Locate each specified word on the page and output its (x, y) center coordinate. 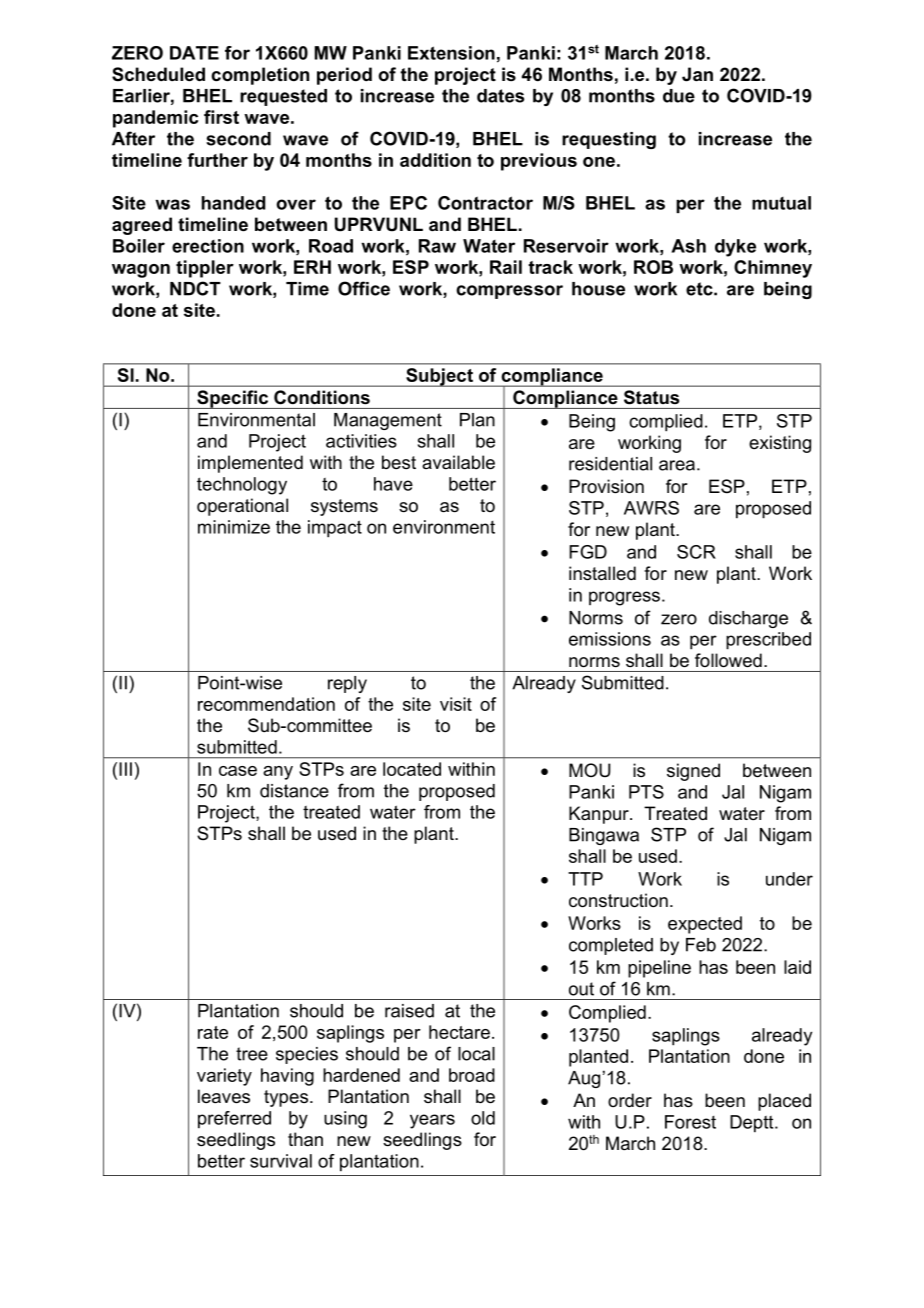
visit (456, 704)
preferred (234, 1120)
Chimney (773, 269)
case (238, 771)
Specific (233, 399)
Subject (439, 377)
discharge (748, 619)
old (483, 1118)
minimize (234, 527)
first (221, 117)
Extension (451, 53)
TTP (585, 879)
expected (705, 925)
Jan (697, 74)
